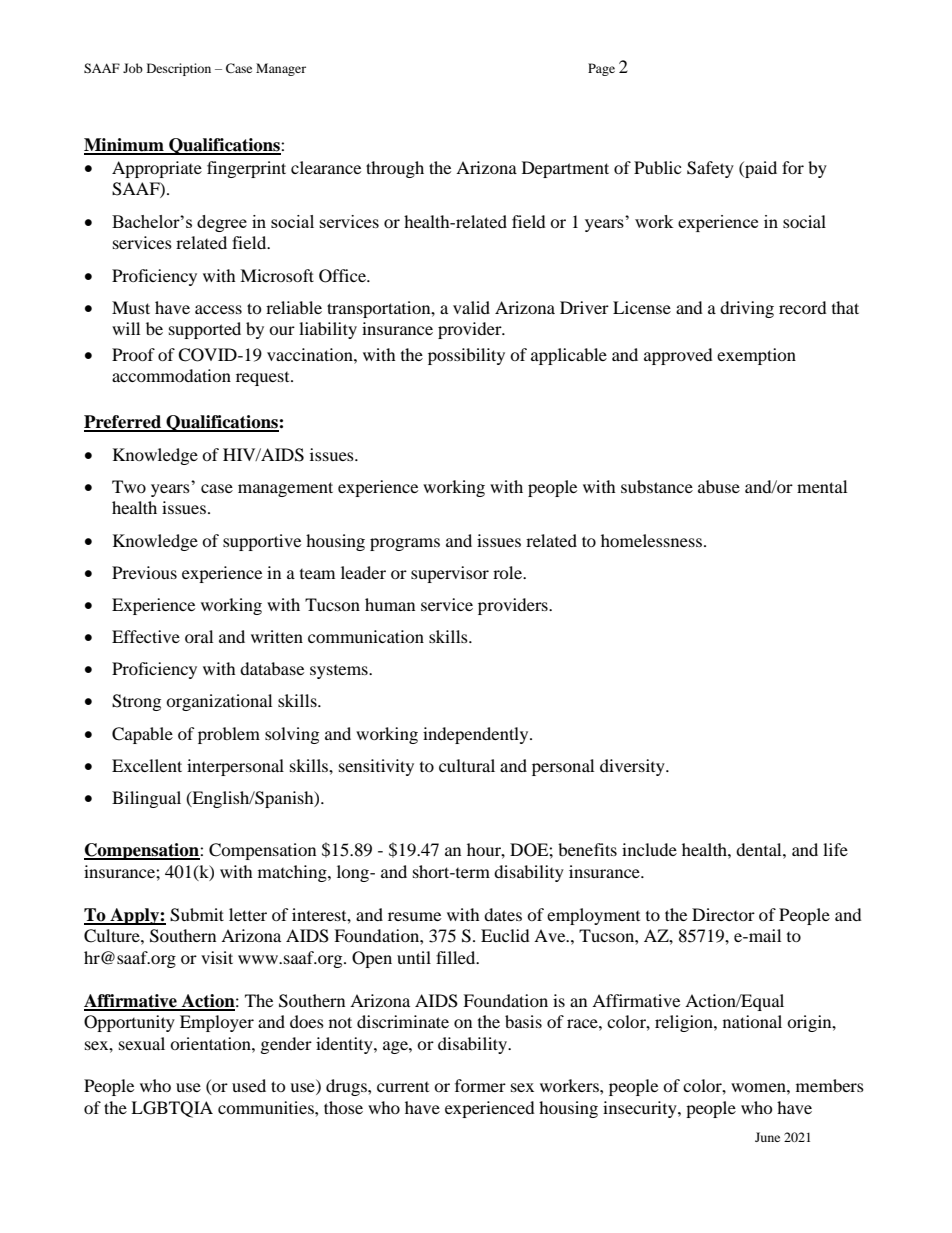 The image size is (952, 1233). Describe the element at coordinates (124, 423) in the screenshot. I see `Preferred` at that location.
